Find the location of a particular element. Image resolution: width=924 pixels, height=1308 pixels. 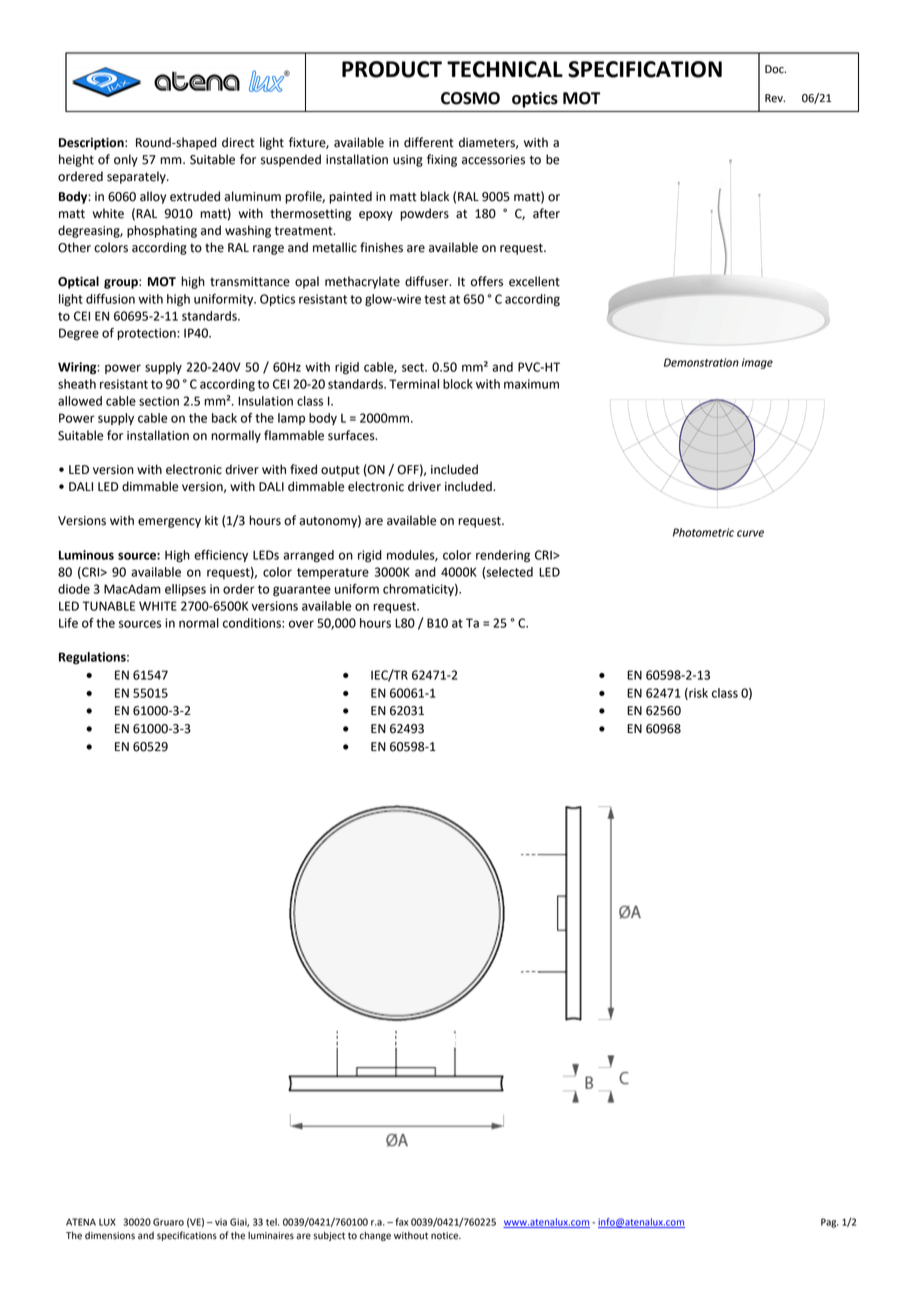

Photometric is located at coordinates (703, 532).
